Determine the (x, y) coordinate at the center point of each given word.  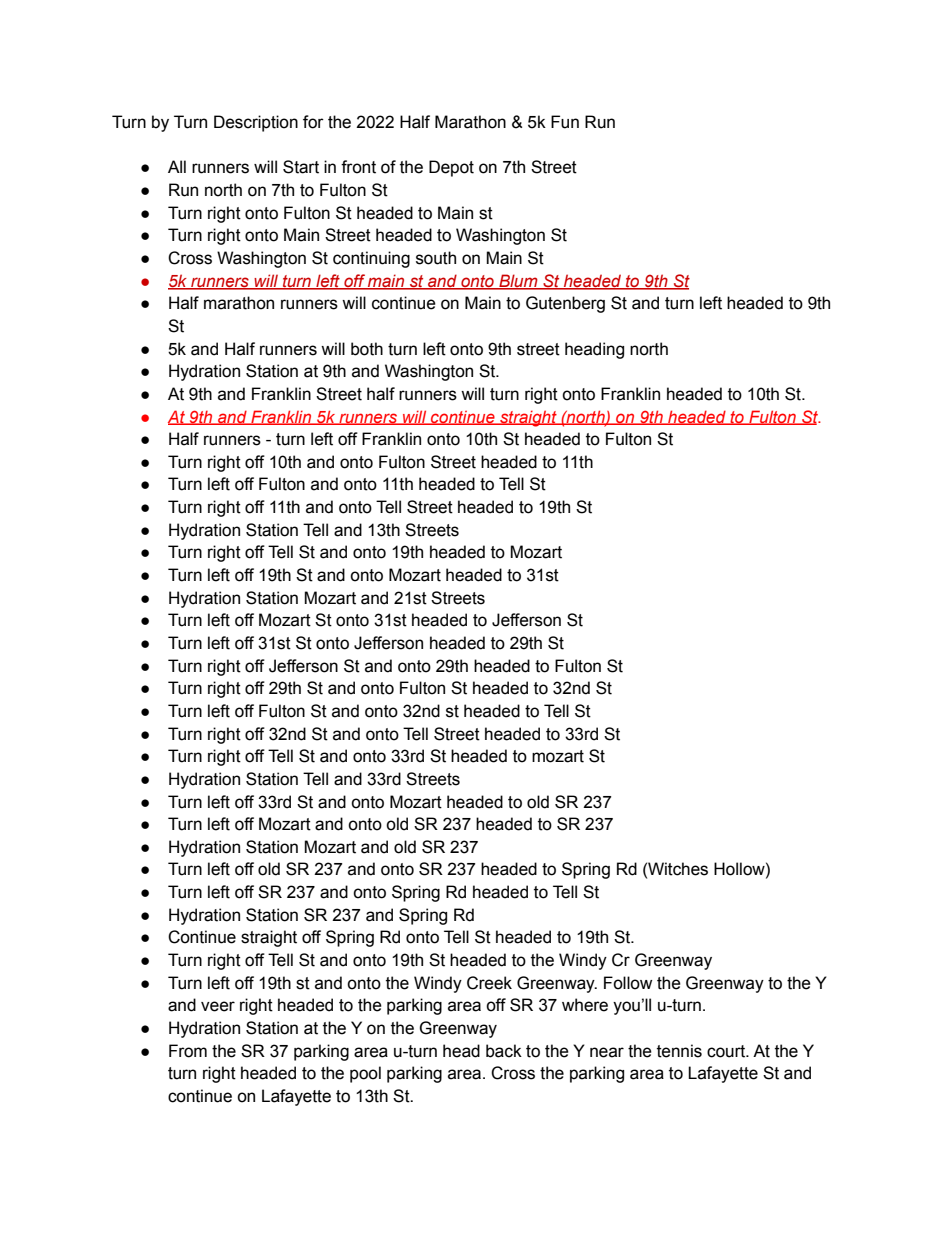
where (585, 1005)
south (436, 258)
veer (218, 1006)
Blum (518, 281)
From (188, 1051)
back (504, 1051)
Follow (628, 983)
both (367, 349)
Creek (489, 983)
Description (256, 123)
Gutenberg (565, 304)
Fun (565, 122)
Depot (451, 168)
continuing (371, 259)
